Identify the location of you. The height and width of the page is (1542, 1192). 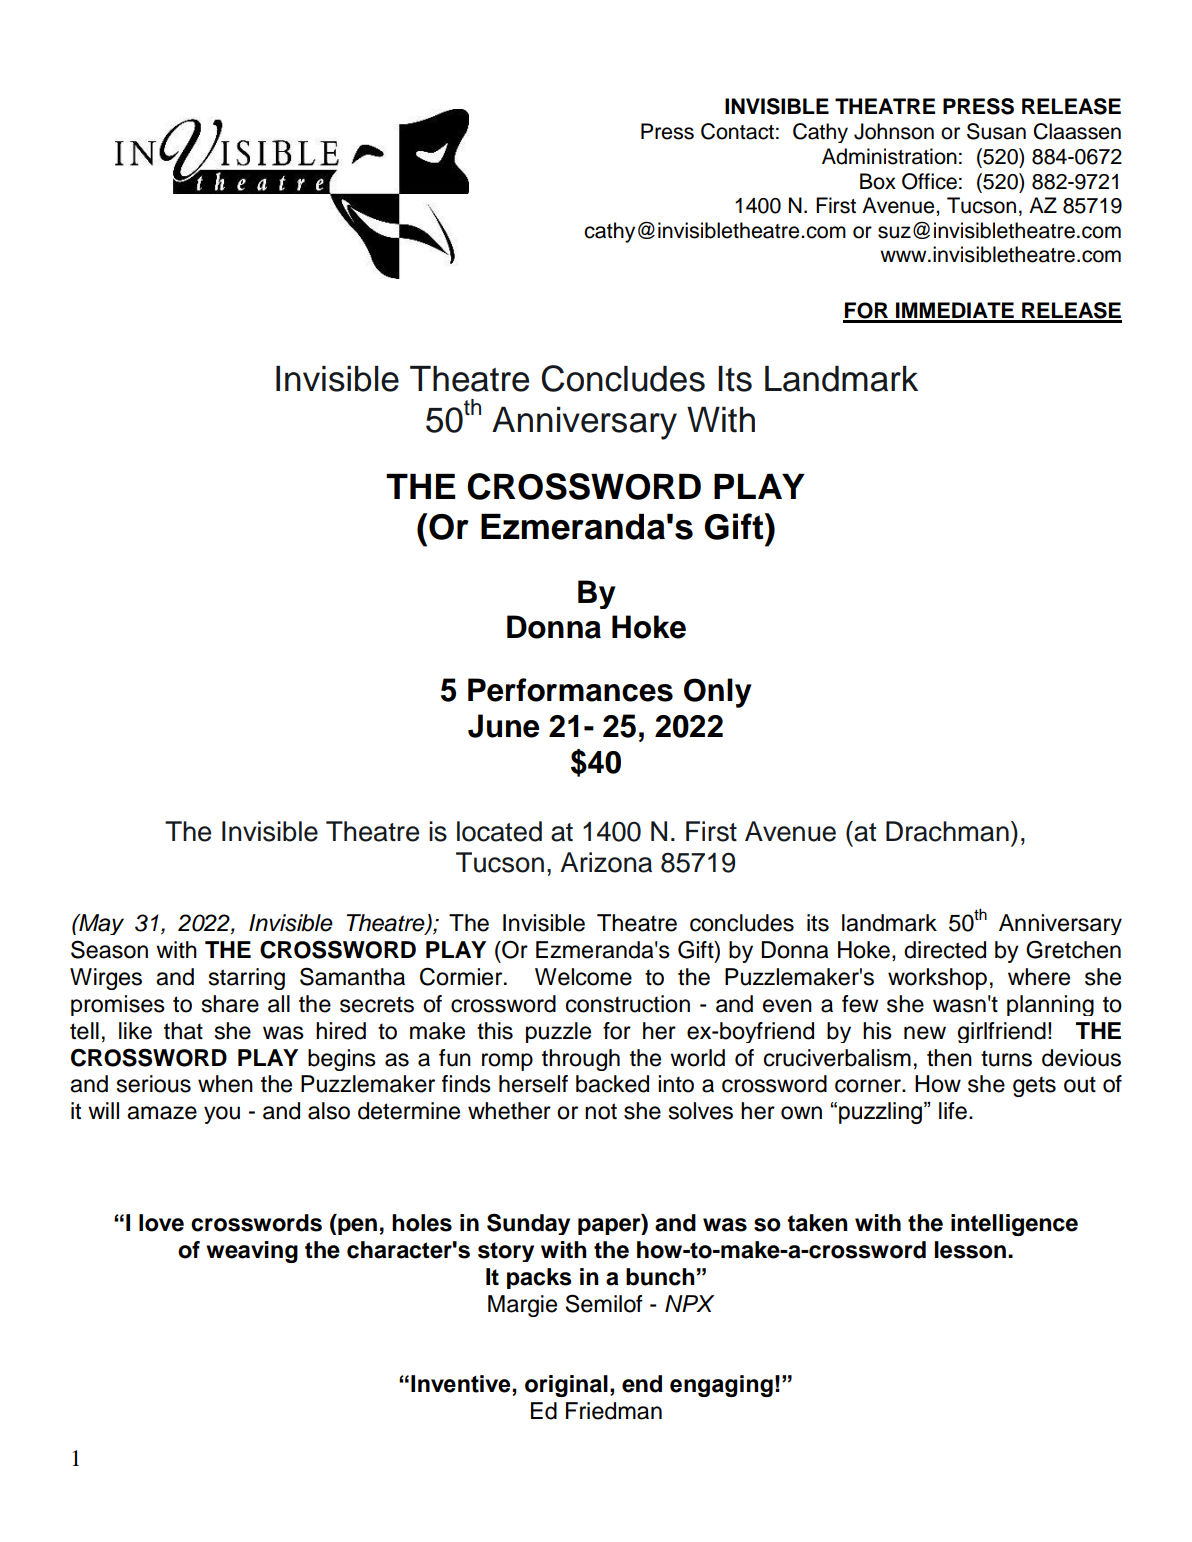
(222, 1115).
